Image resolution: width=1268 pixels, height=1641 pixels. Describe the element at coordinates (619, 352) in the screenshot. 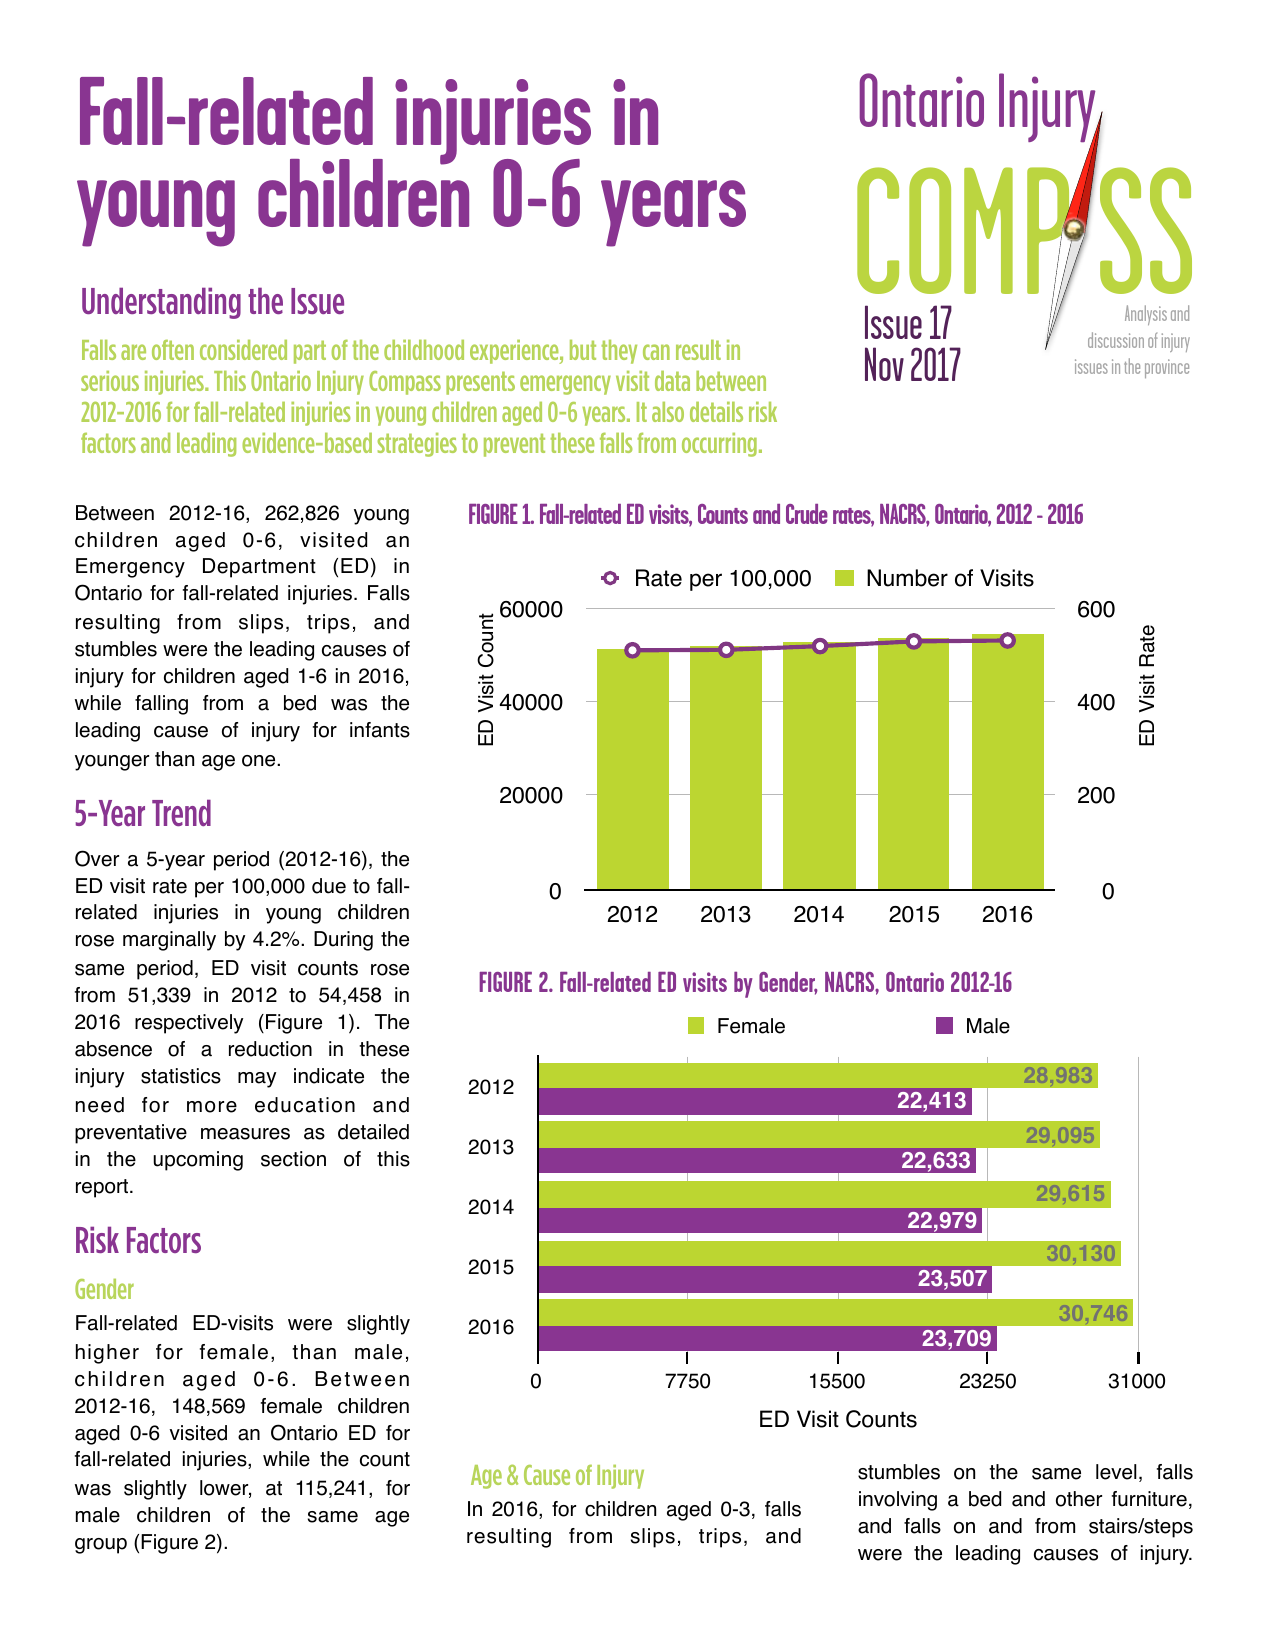

I see `they` at that location.
